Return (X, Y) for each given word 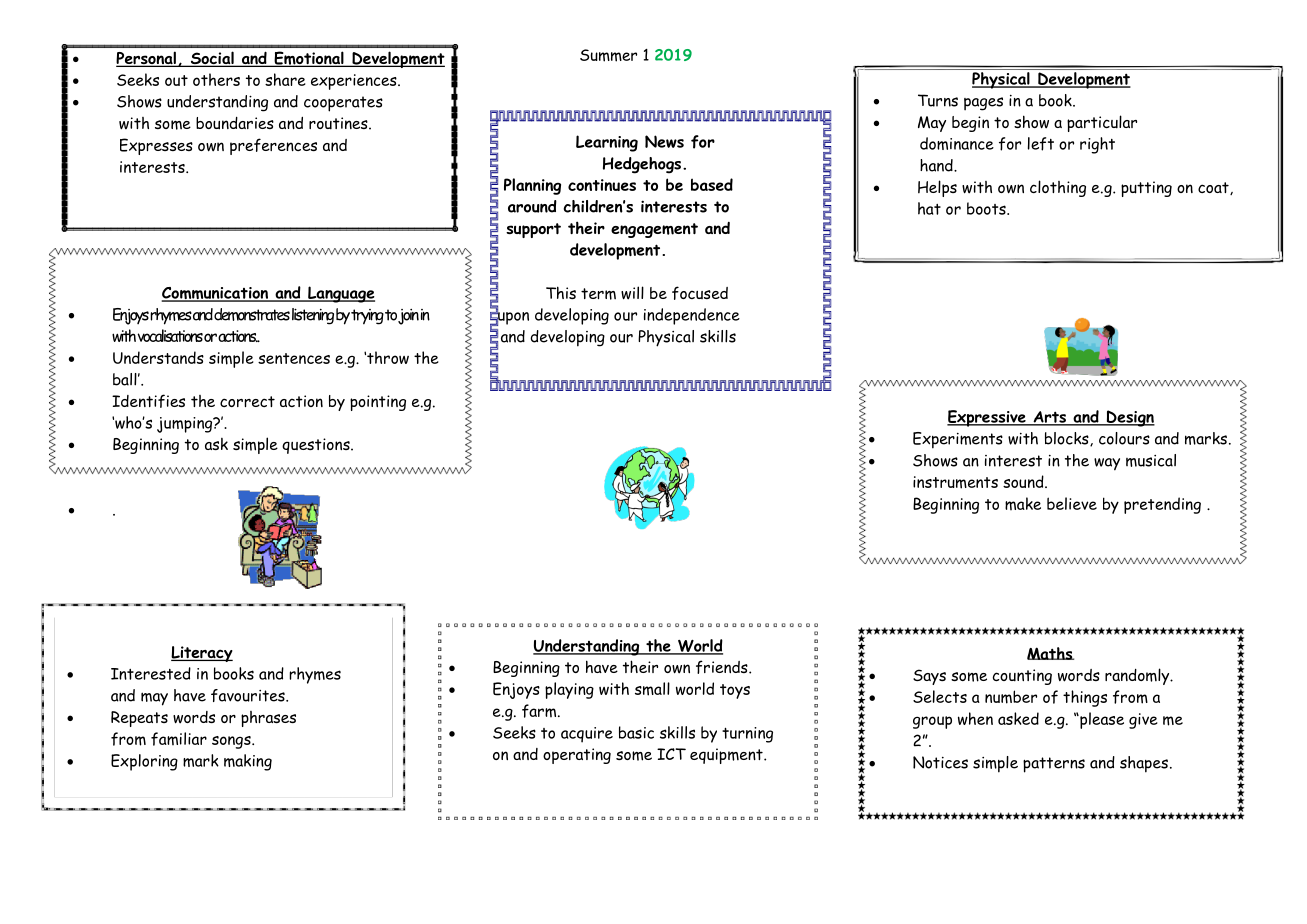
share (285, 79)
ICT (671, 754)
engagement (654, 230)
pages (983, 104)
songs (232, 742)
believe (1072, 503)
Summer (608, 55)
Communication (216, 294)
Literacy (202, 654)
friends (723, 667)
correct (247, 401)
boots (987, 208)
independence (692, 316)
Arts (1050, 418)
